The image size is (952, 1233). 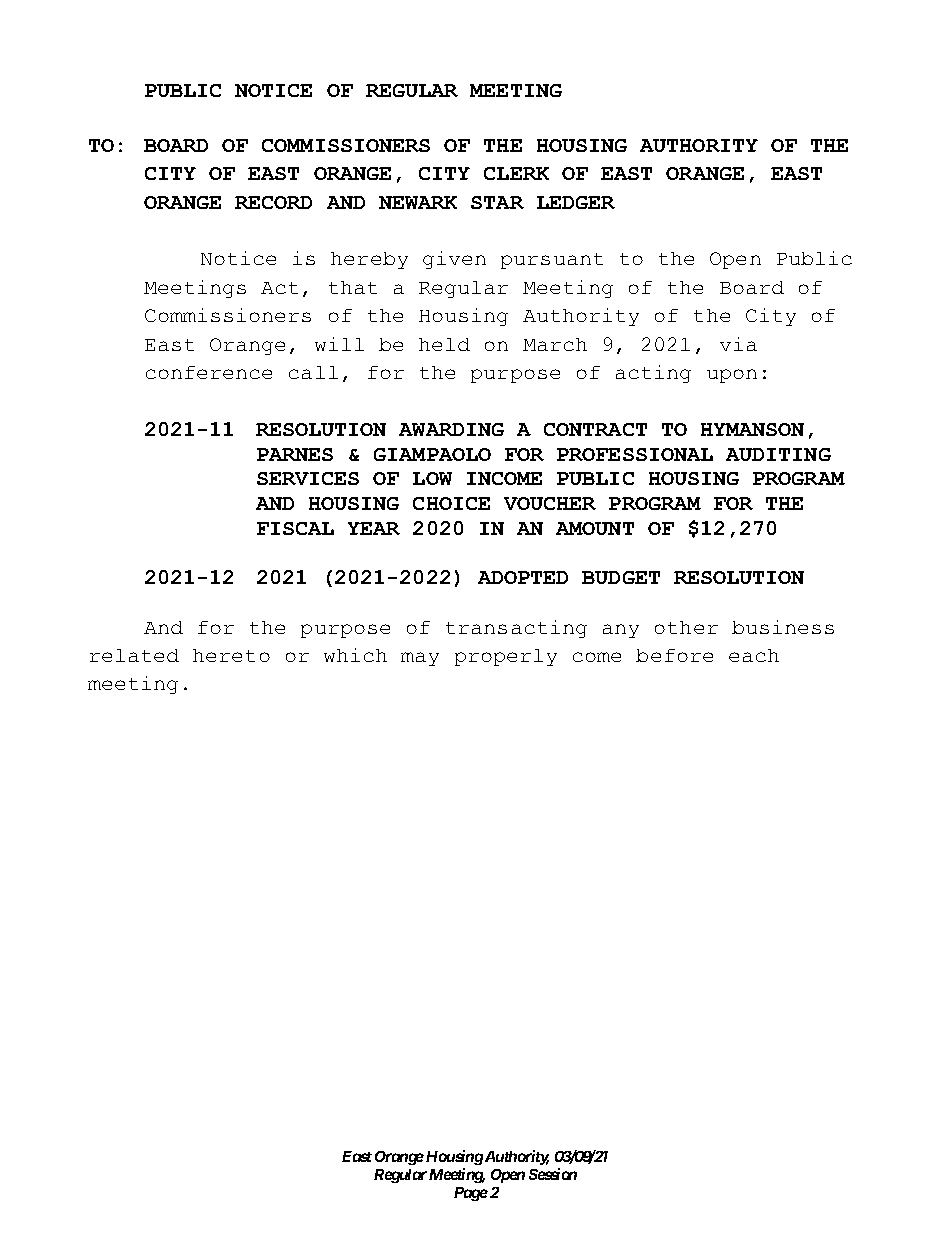 What do you see at coordinates (451, 429) in the screenshot?
I see `AWARDING` at bounding box center [451, 429].
